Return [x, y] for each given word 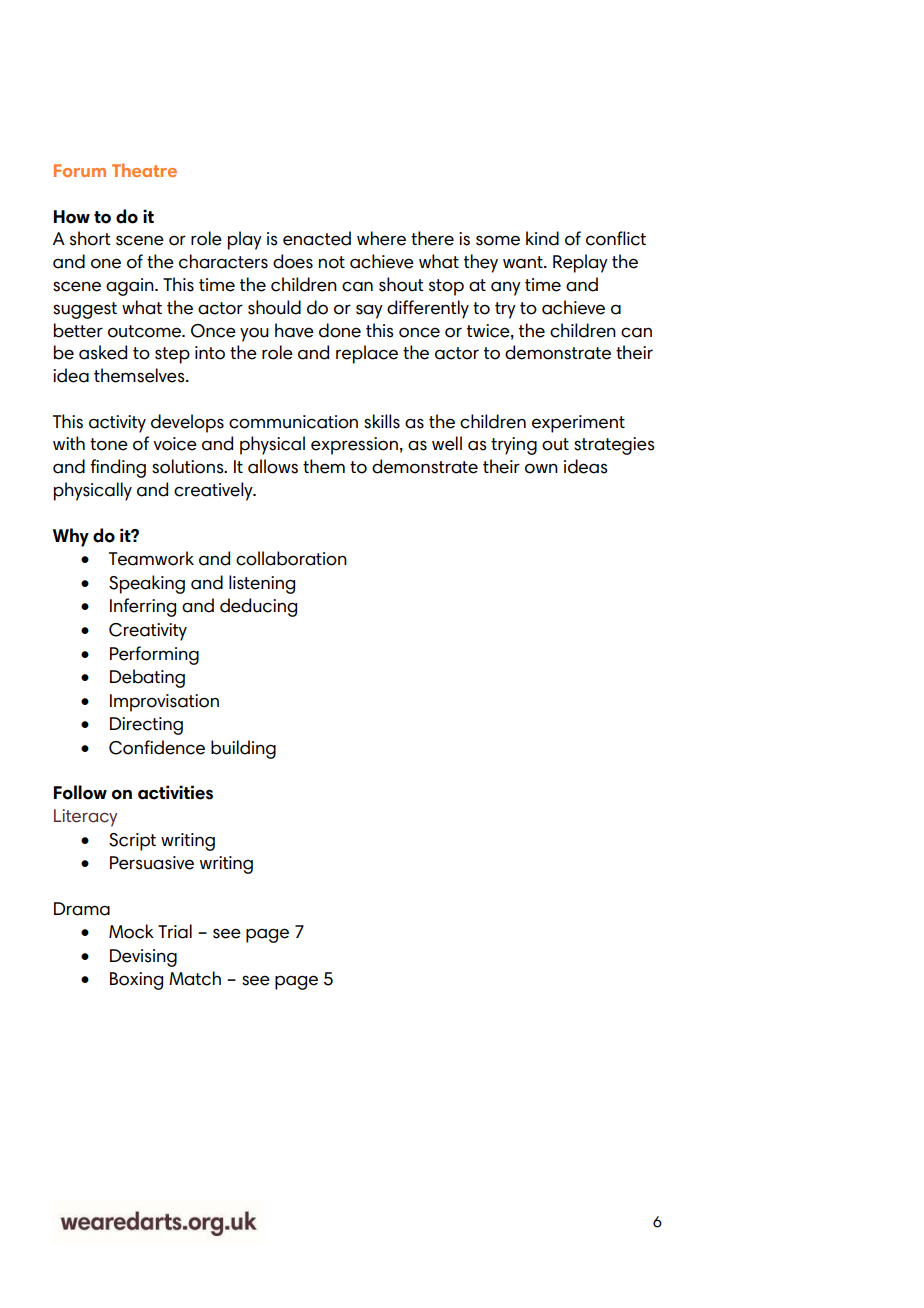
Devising [143, 958]
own [541, 469]
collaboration [291, 558]
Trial [175, 931]
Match [195, 978]
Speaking [147, 584]
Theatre [144, 170]
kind [542, 238]
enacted [317, 238]
